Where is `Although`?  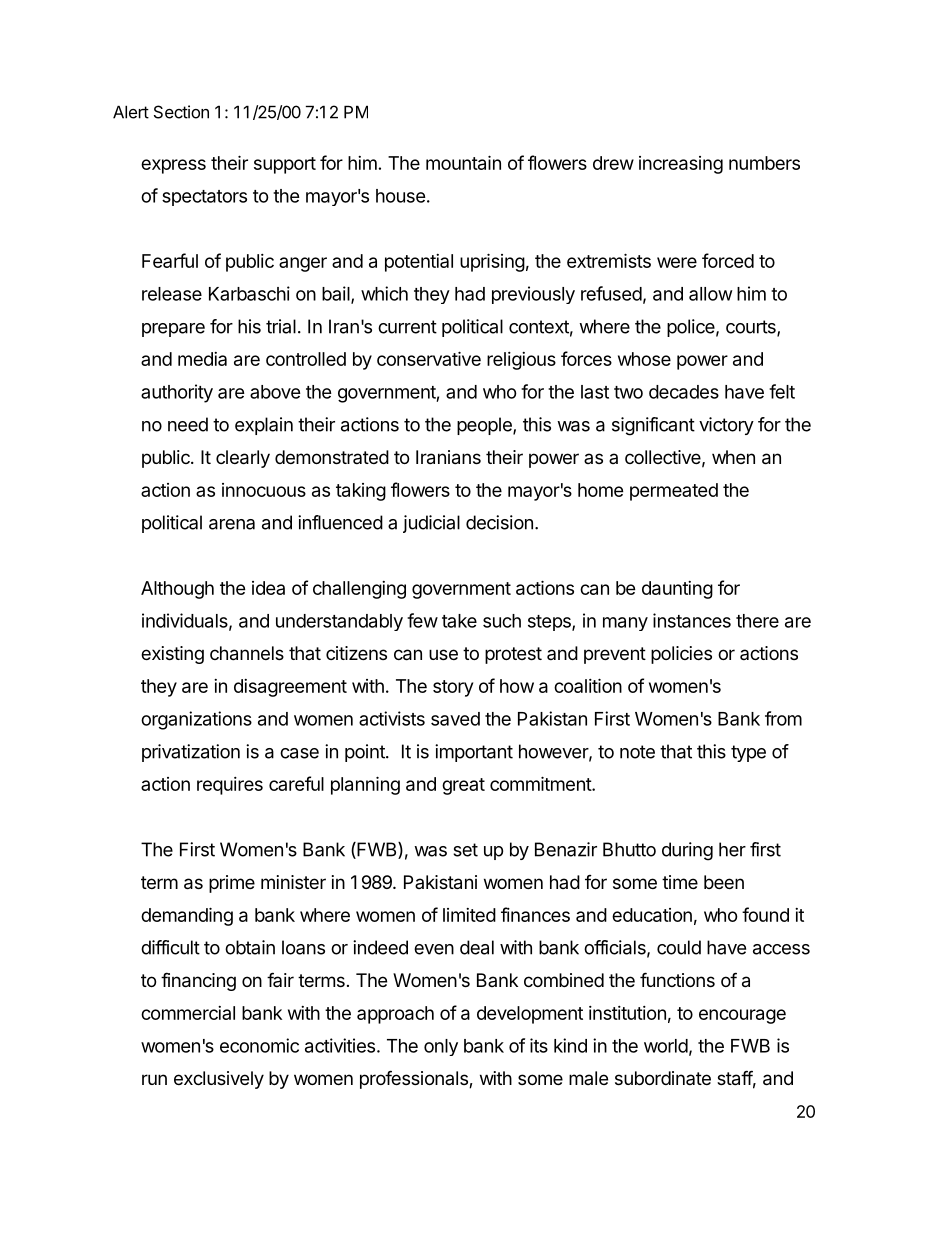 Although is located at coordinates (177, 590).
